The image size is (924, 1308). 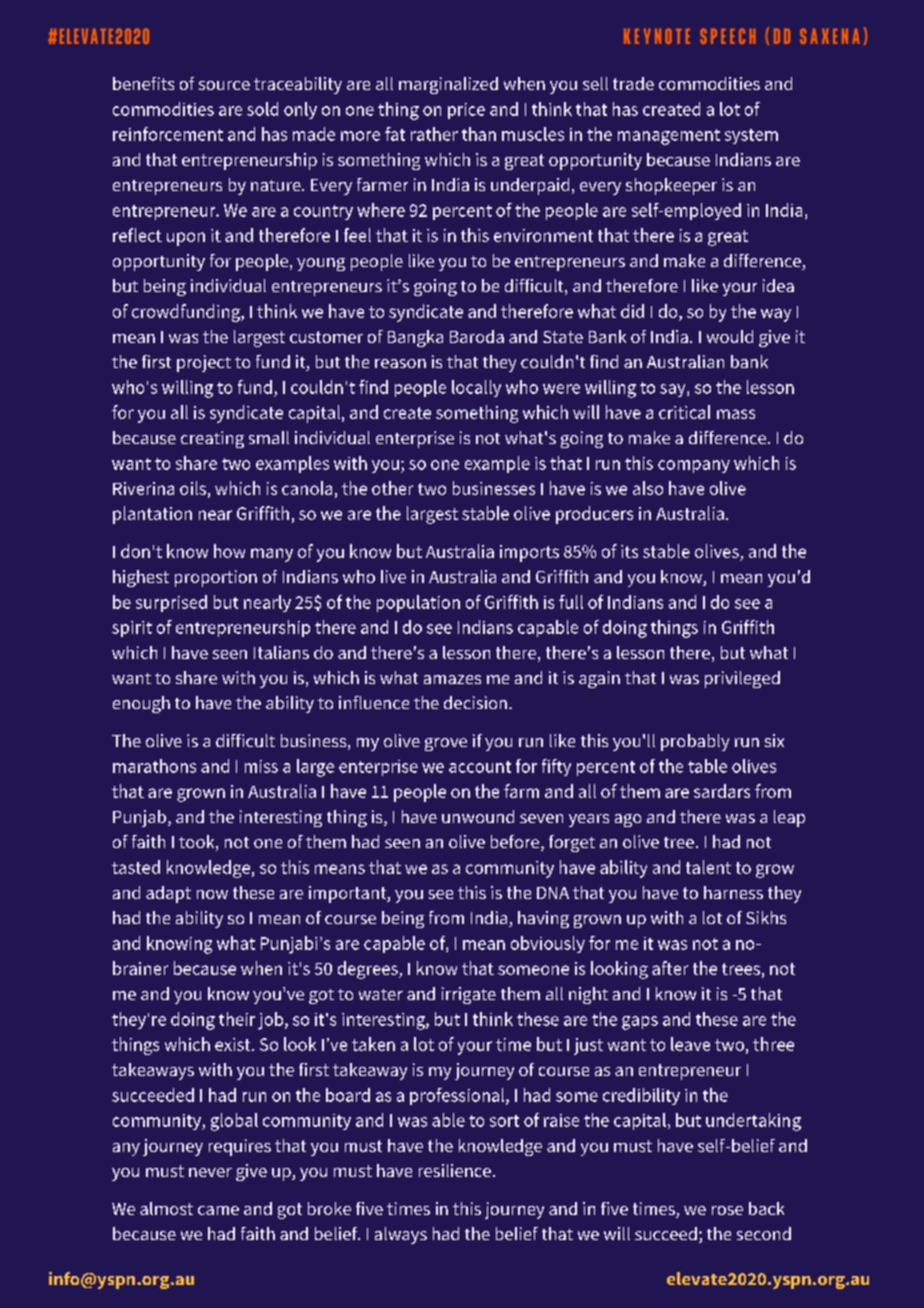 I want to click on source, so click(x=224, y=85).
